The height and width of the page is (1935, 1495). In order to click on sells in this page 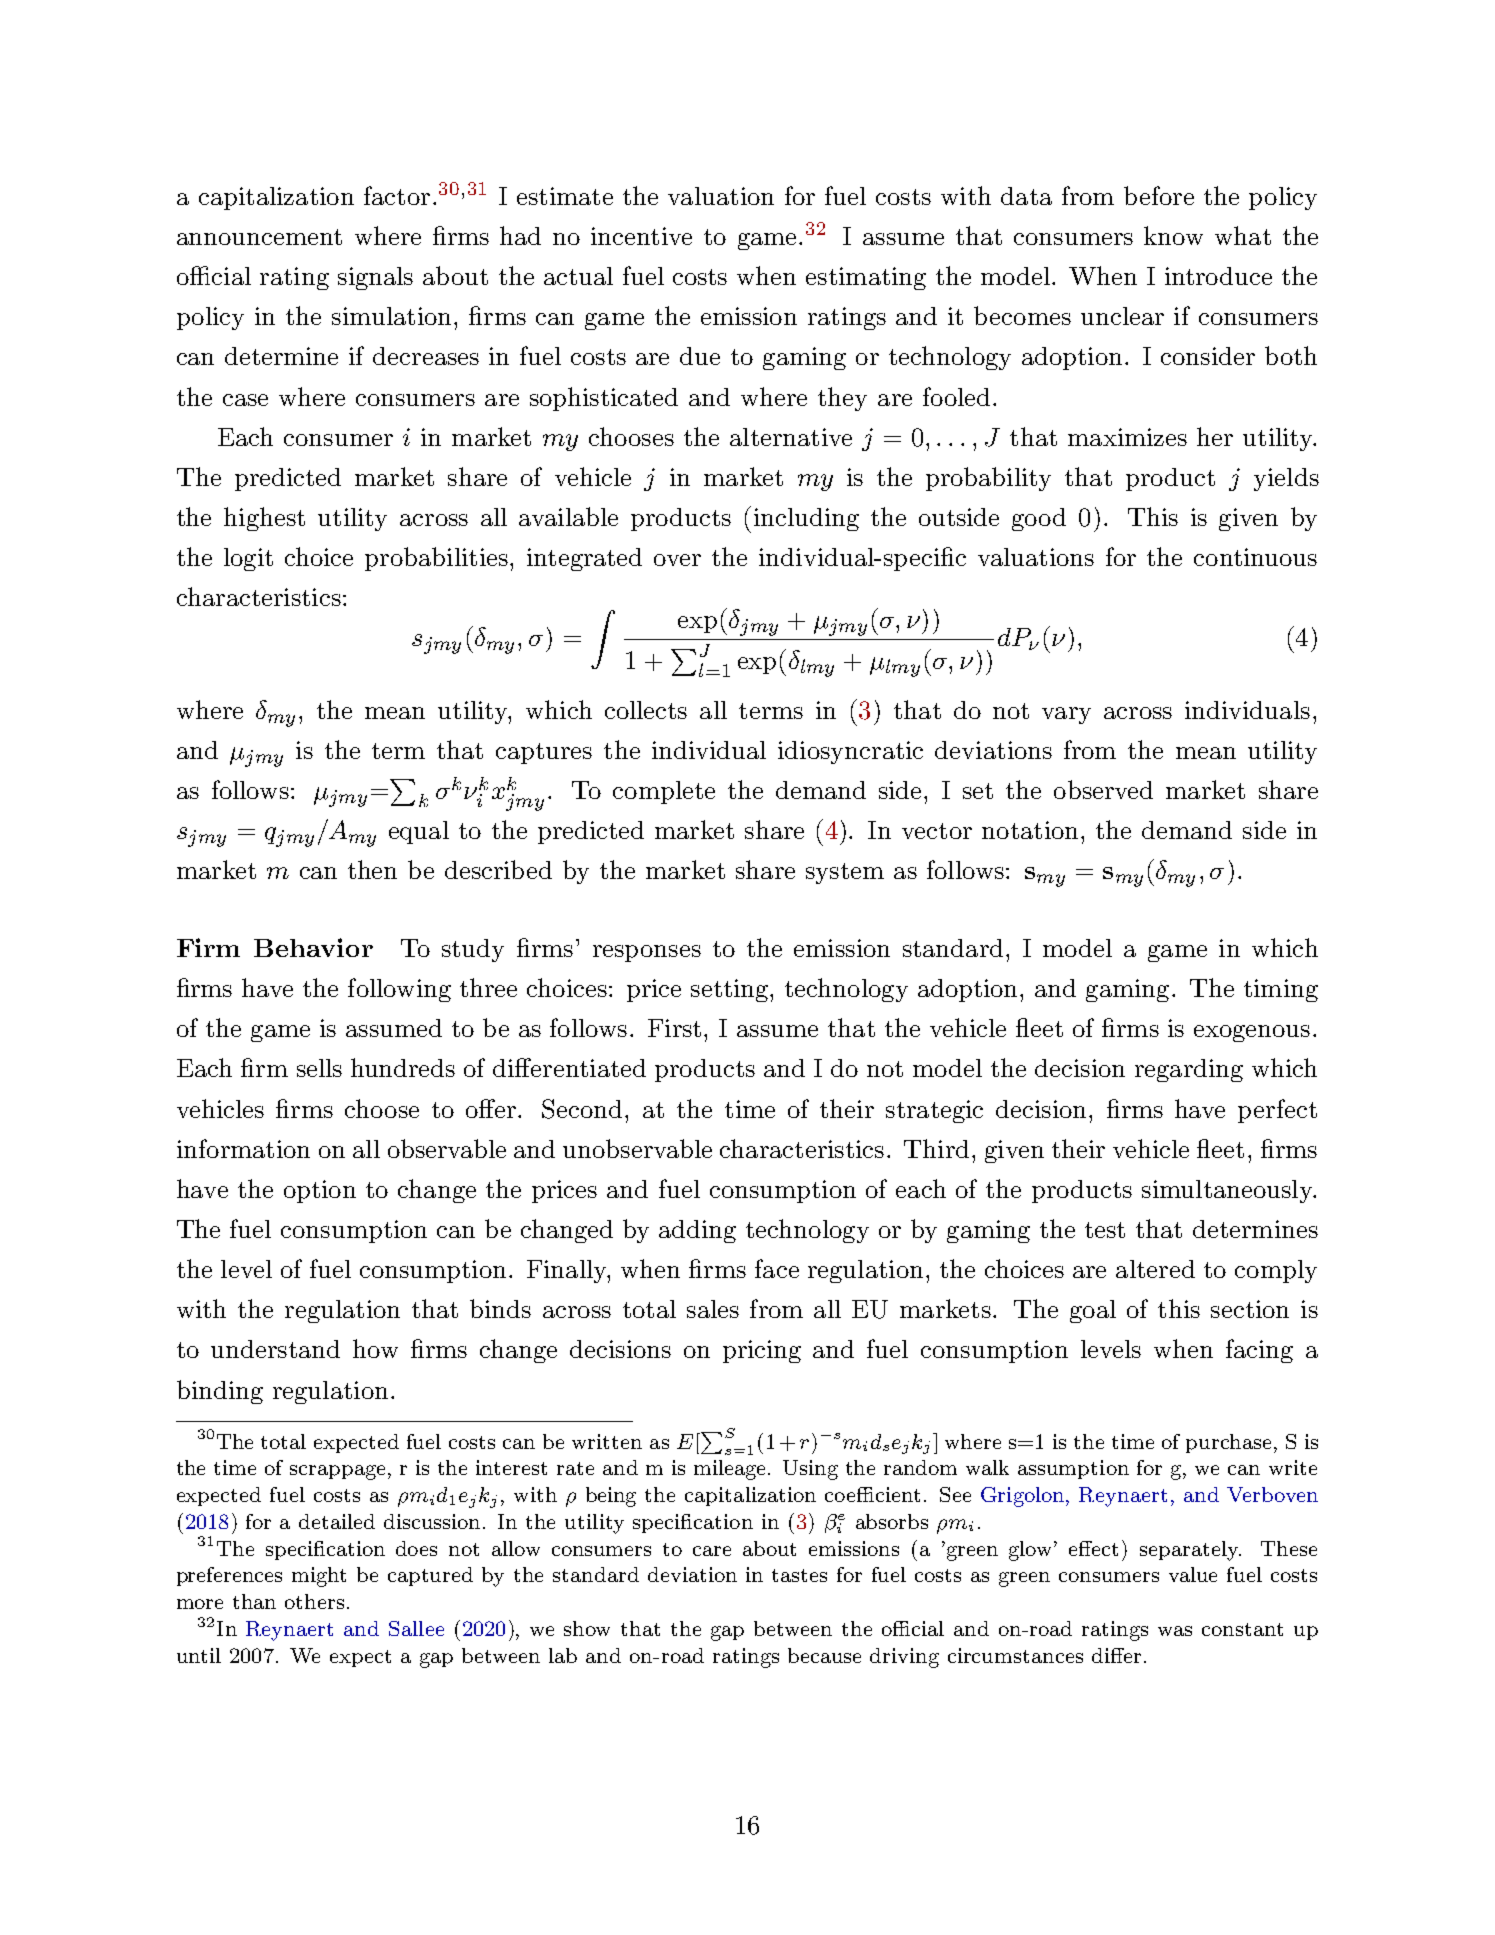, I will do `click(319, 1068)`.
